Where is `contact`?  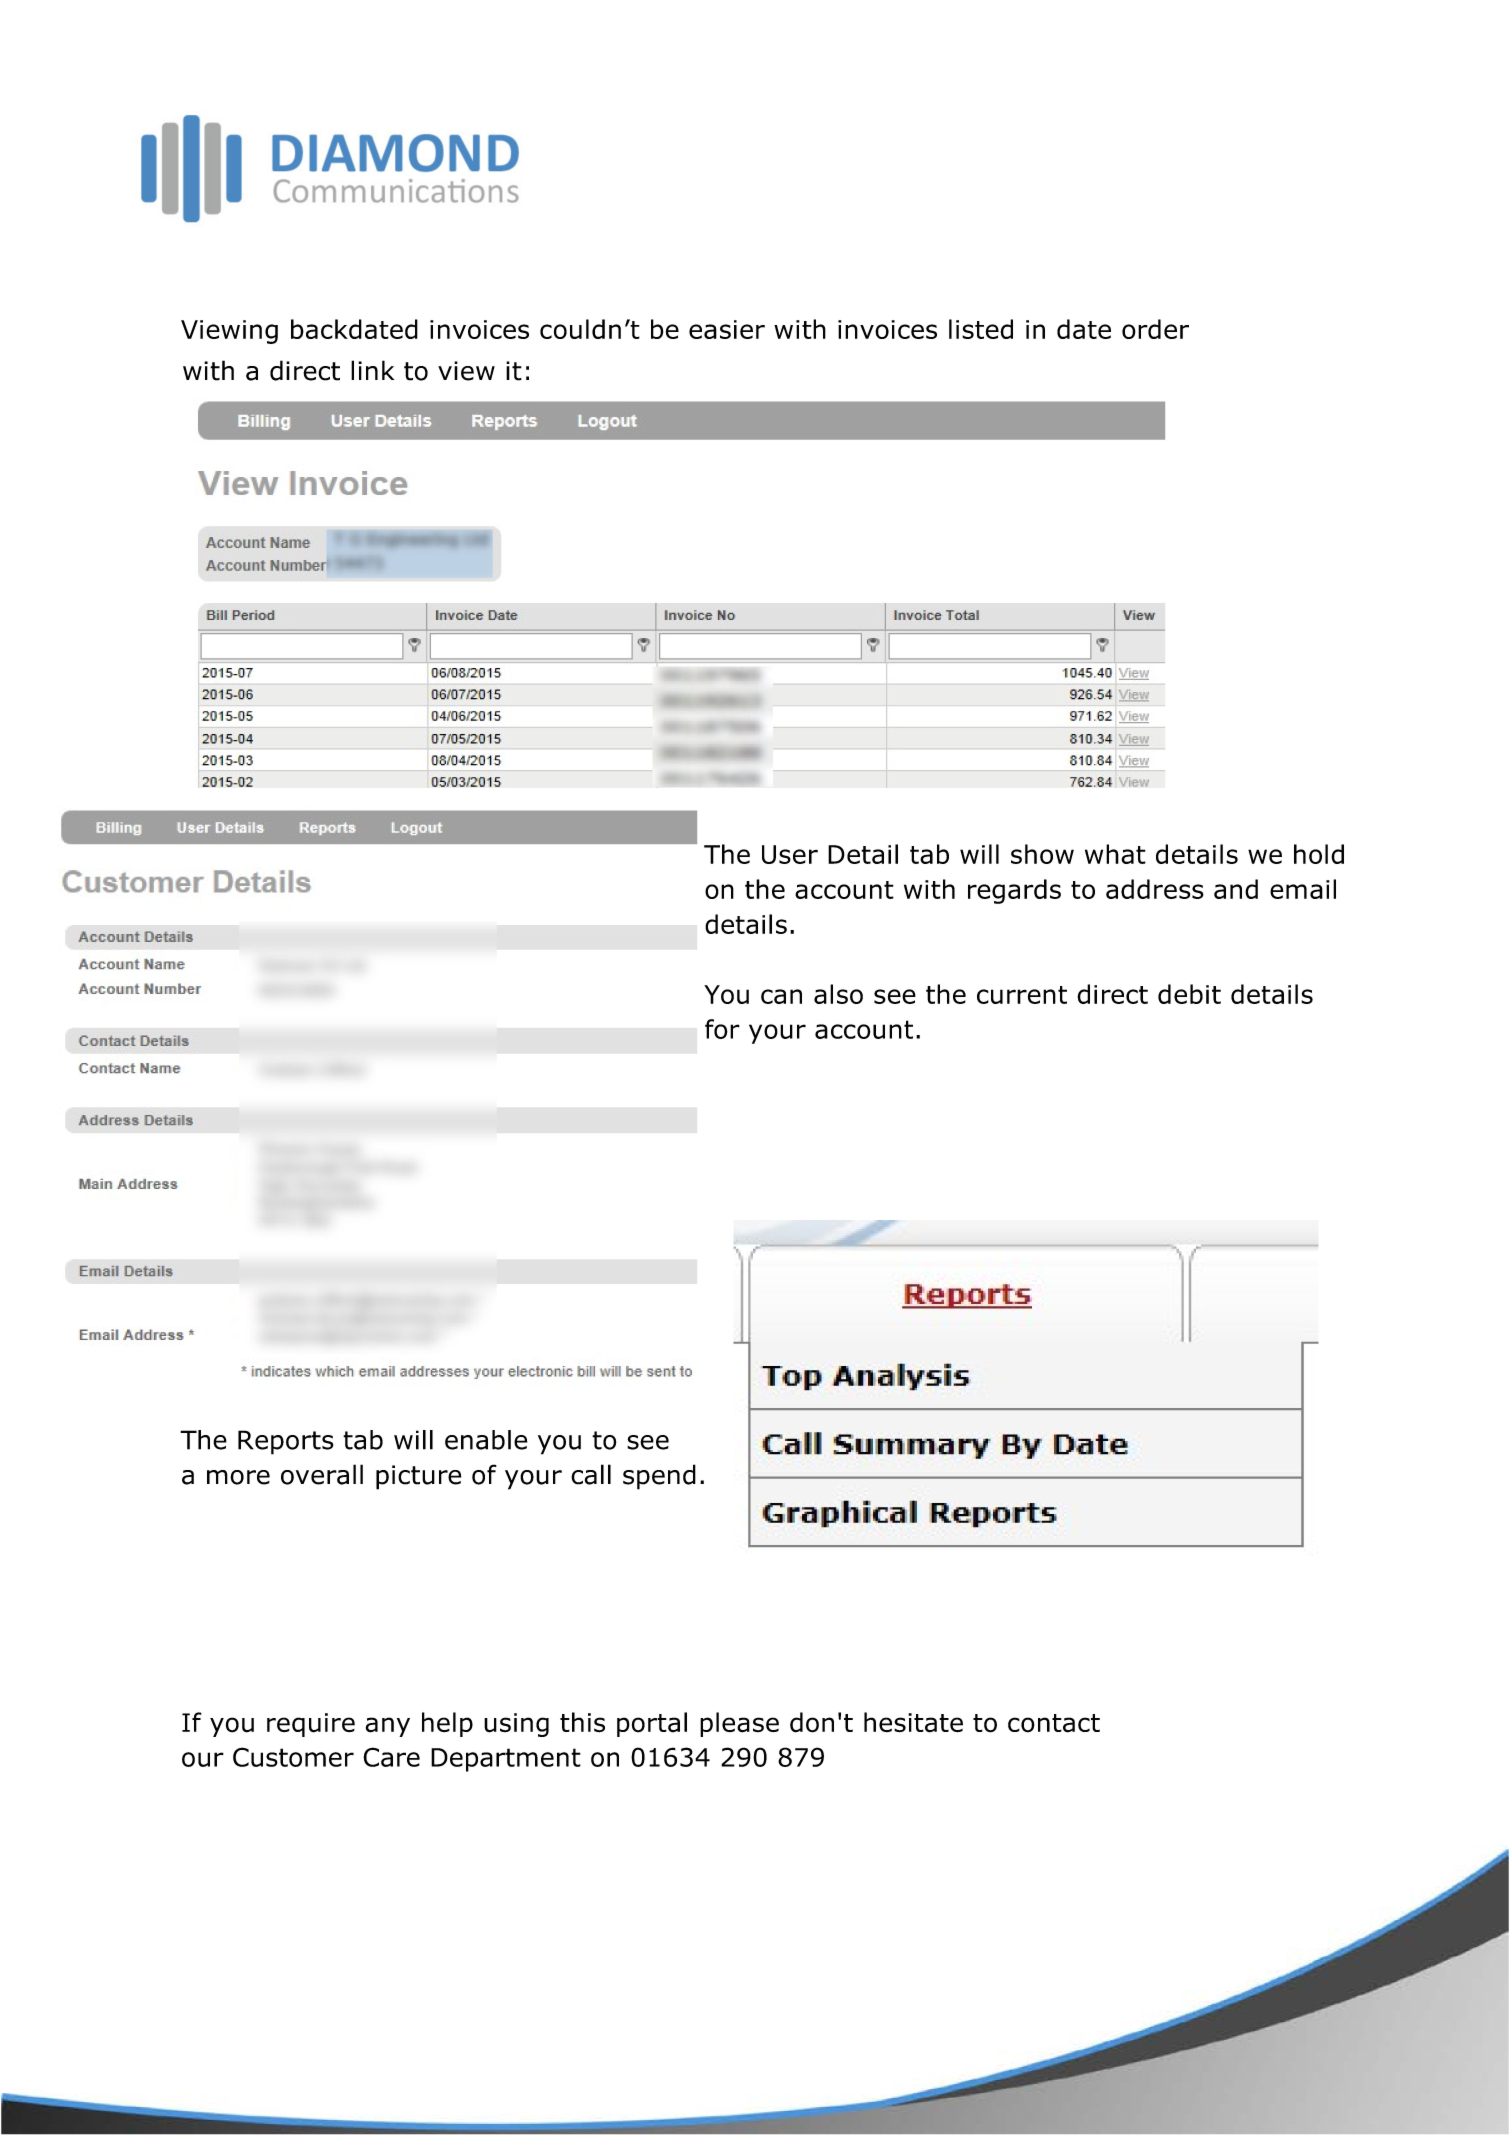
contact is located at coordinates (1054, 1723).
